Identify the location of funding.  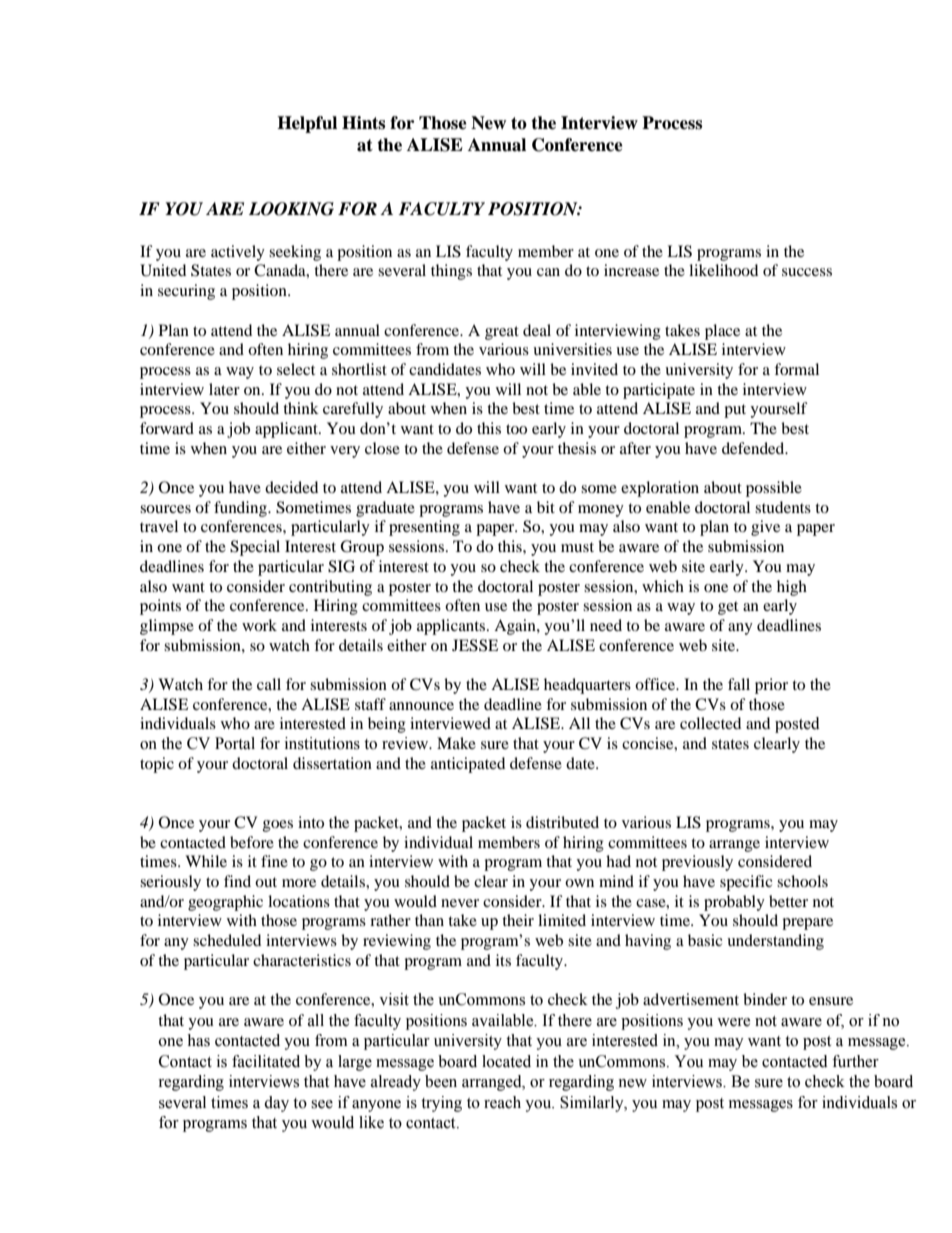
(241, 509).
